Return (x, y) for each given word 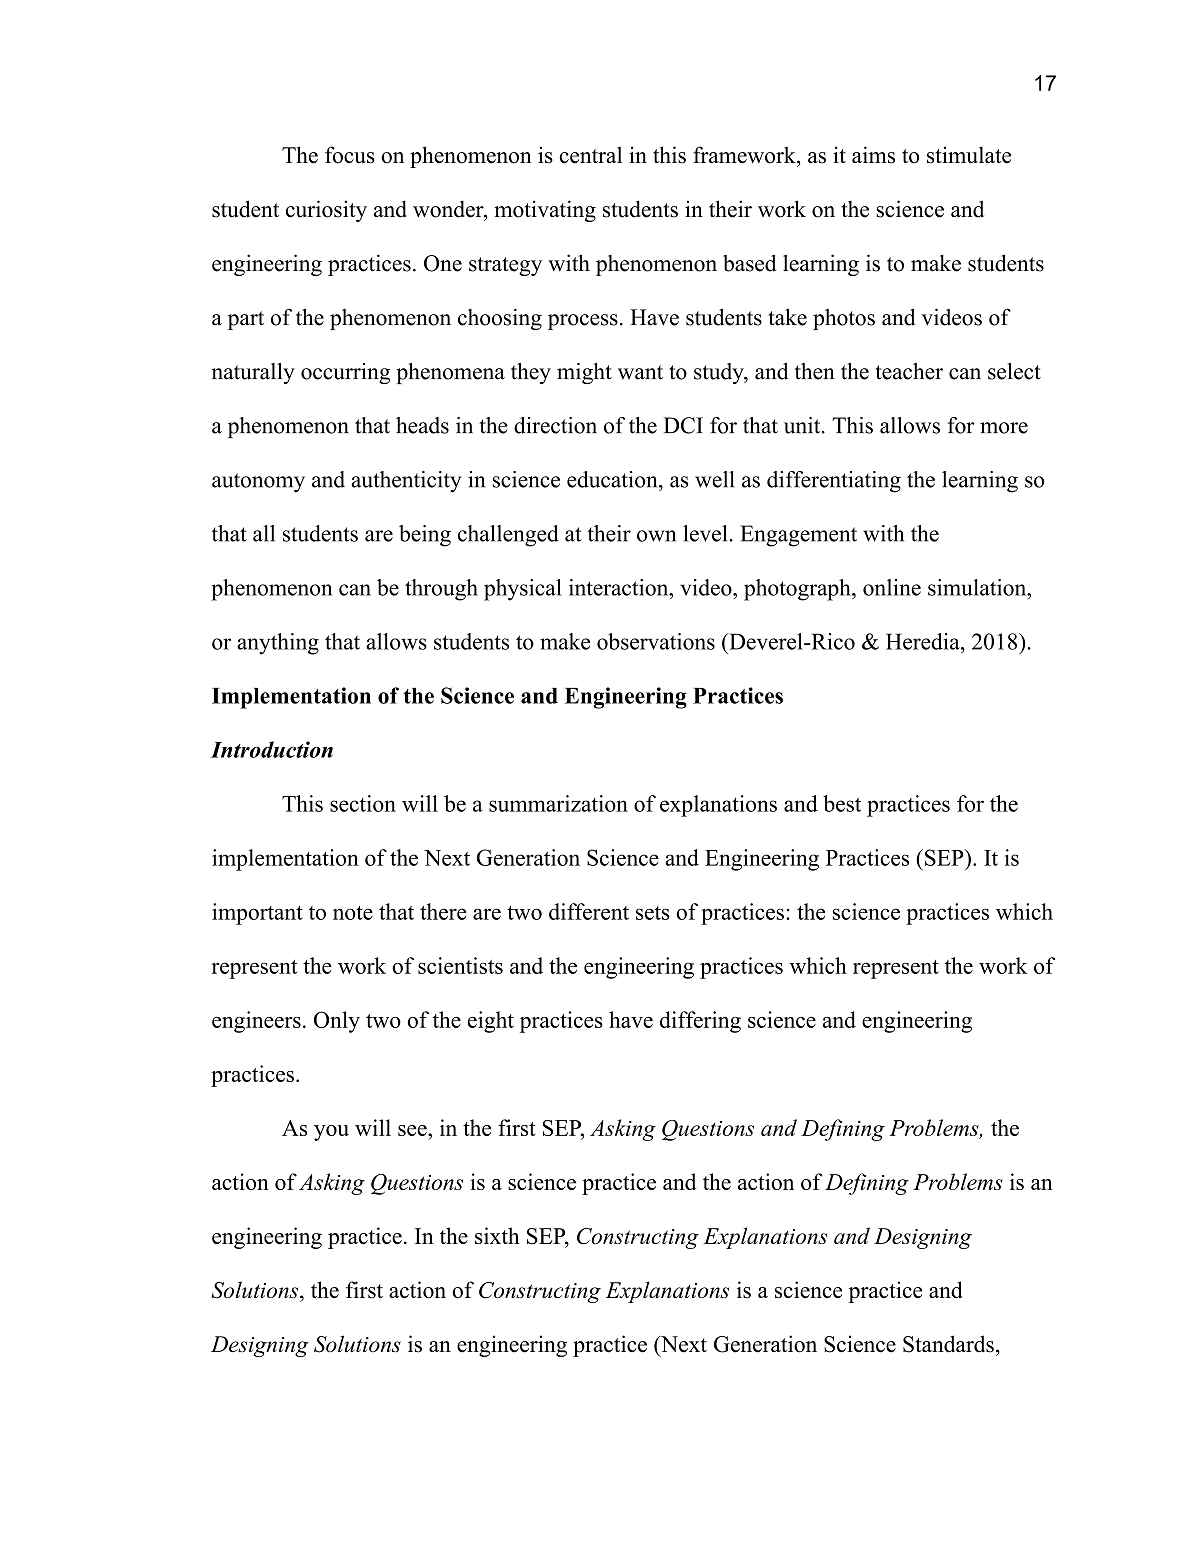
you (331, 1133)
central (590, 155)
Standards (948, 1344)
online (892, 587)
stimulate (969, 155)
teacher (909, 371)
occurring (345, 373)
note (353, 913)
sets (653, 913)
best (842, 803)
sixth (497, 1235)
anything (278, 644)
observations (656, 641)
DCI (683, 425)
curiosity (326, 211)
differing (700, 1022)
